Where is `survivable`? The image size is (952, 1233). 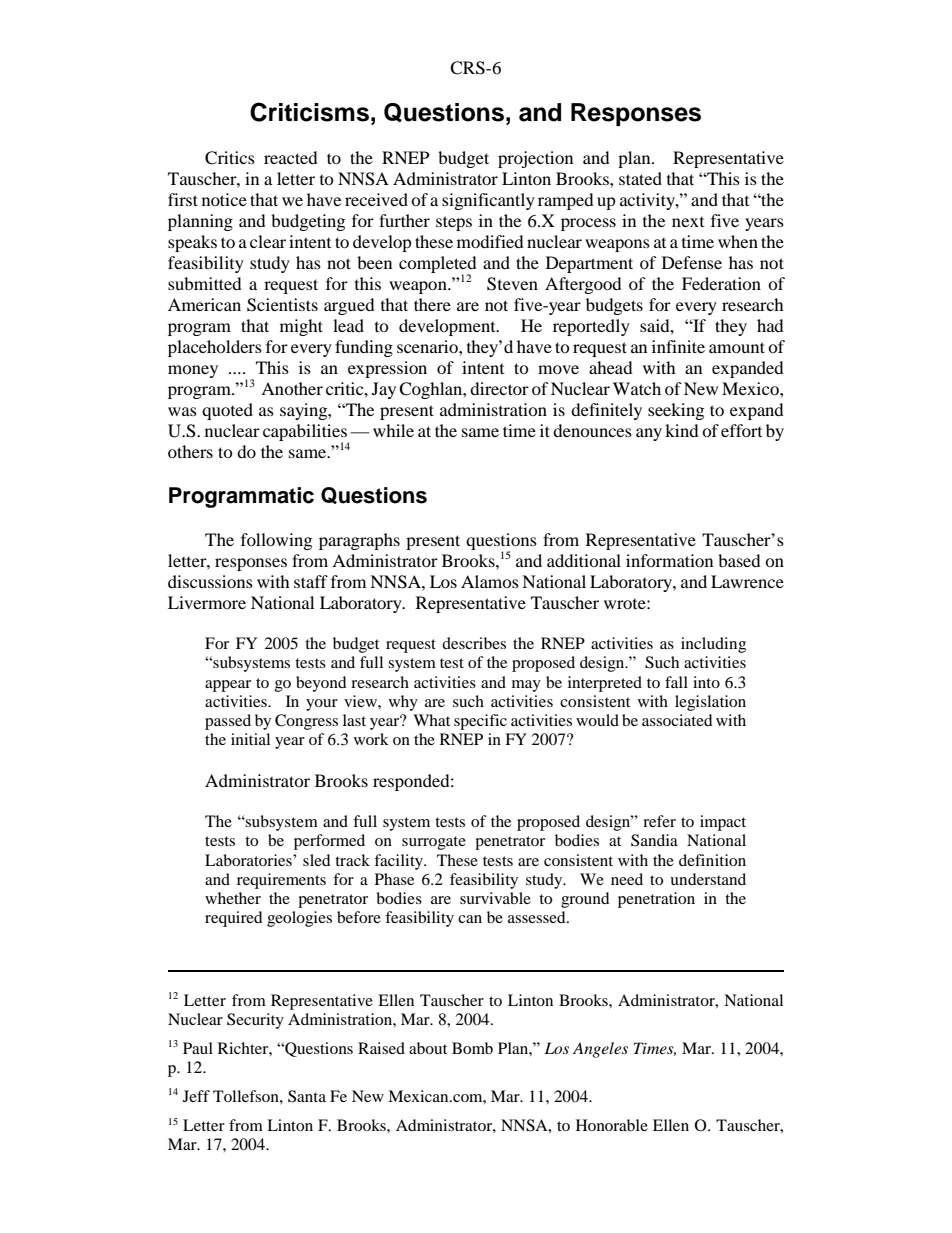
survivable is located at coordinates (495, 898).
